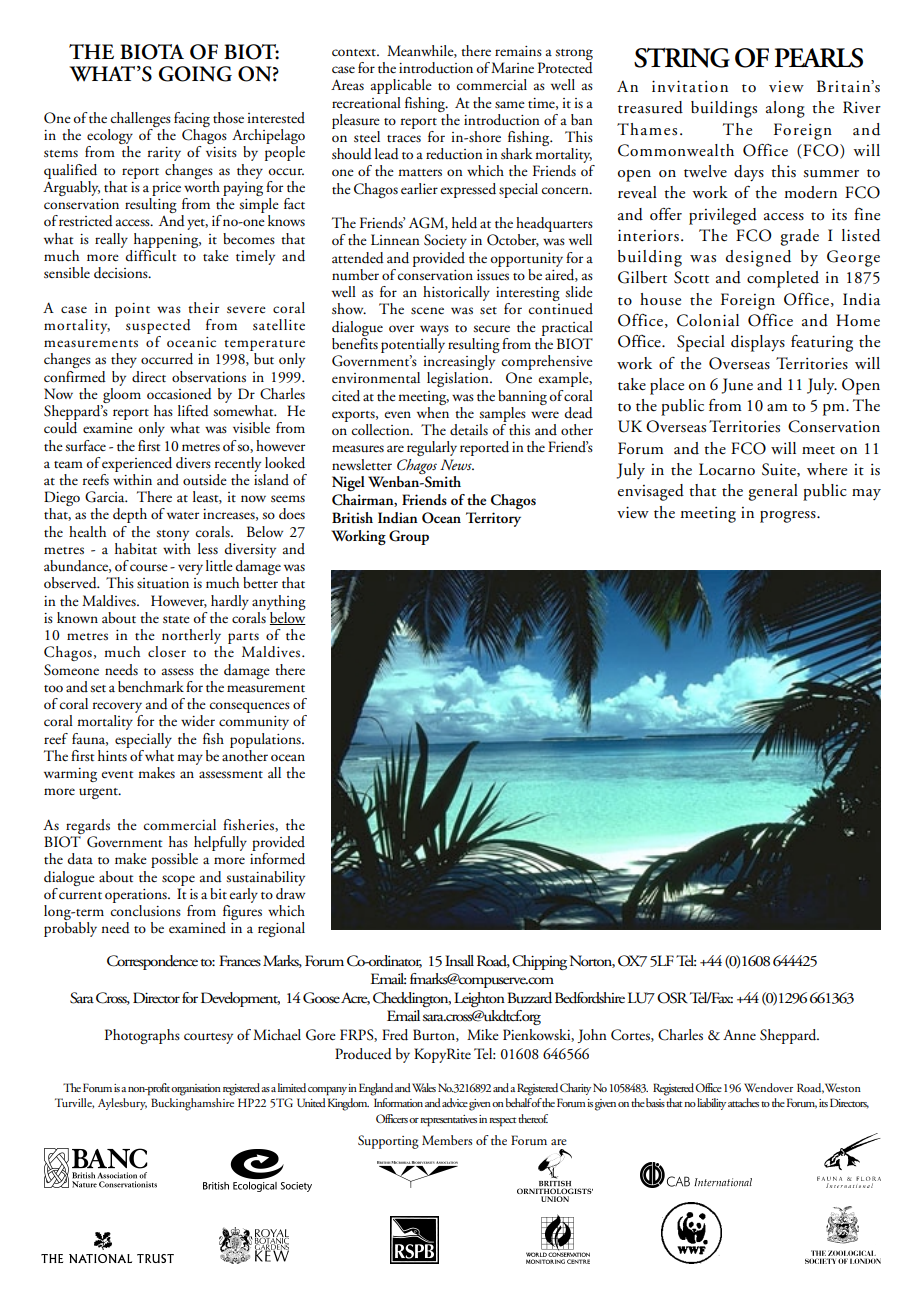 The width and height of the screenshot is (924, 1308). I want to click on PEARLS, so click(819, 58).
